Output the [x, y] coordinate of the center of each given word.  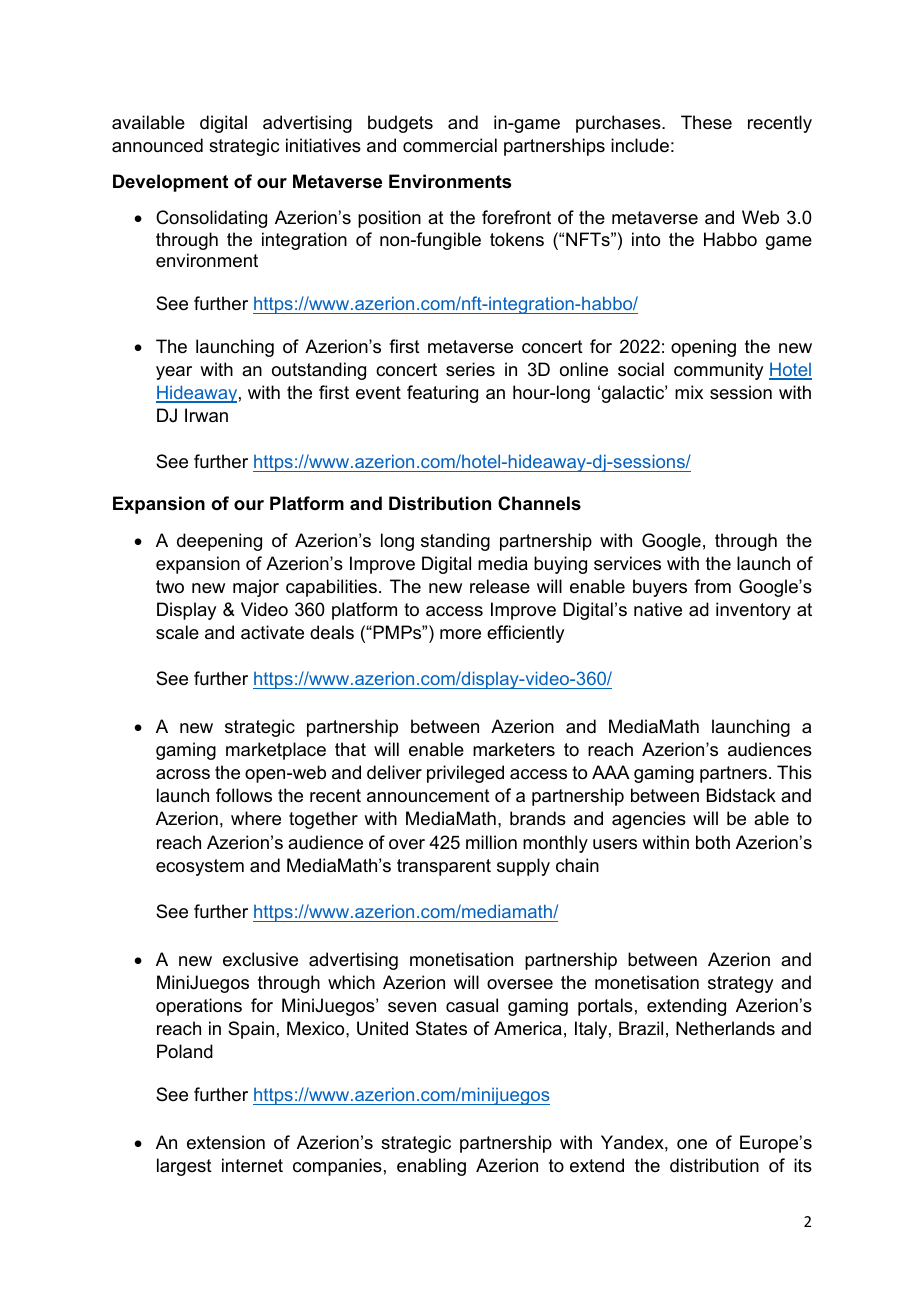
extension [226, 1142]
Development [170, 183]
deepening [219, 542]
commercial [450, 145]
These [706, 122]
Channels [539, 503]
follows [244, 795]
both [713, 842]
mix [689, 392]
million [491, 842]
